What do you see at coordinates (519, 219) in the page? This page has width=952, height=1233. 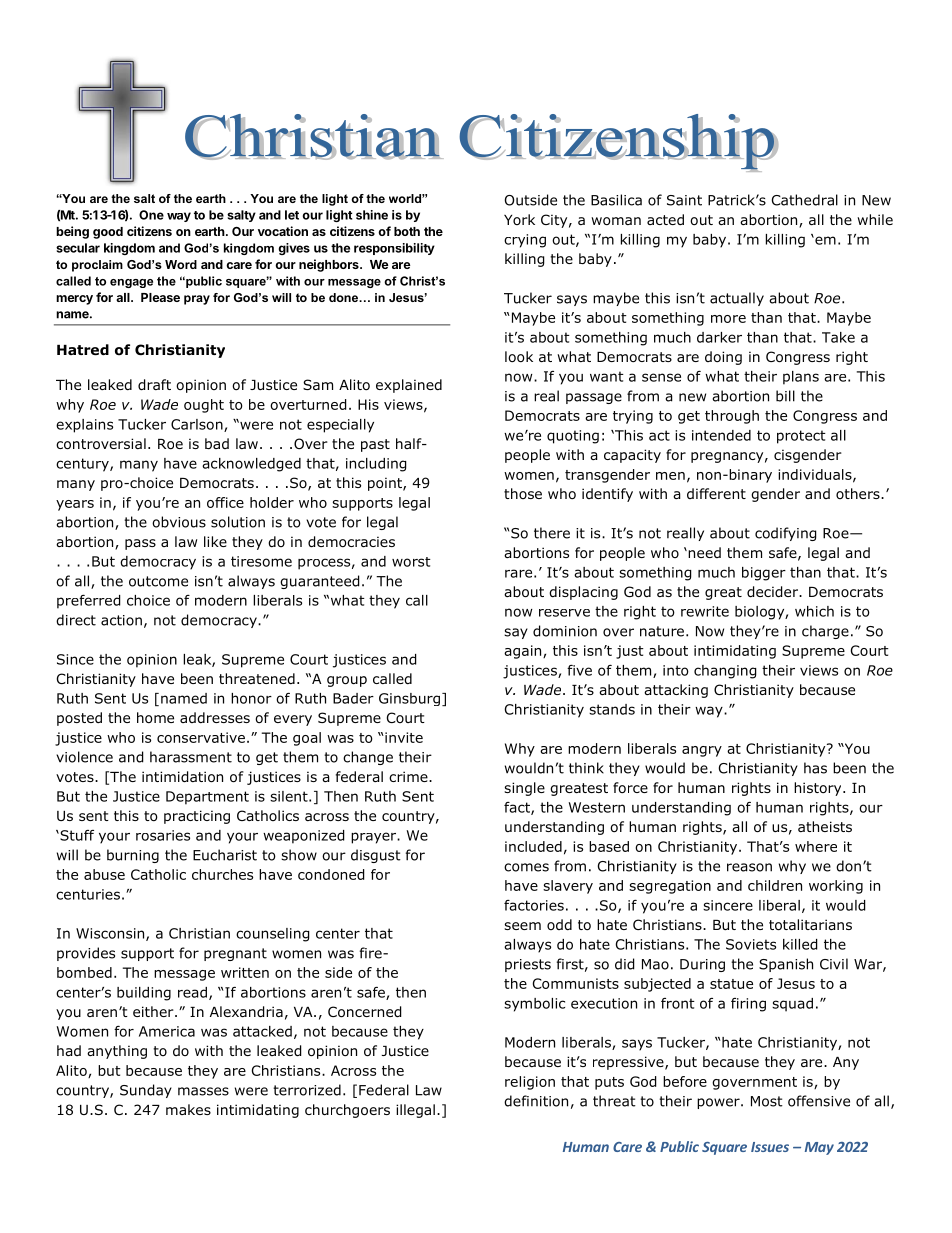 I see `York` at bounding box center [519, 219].
